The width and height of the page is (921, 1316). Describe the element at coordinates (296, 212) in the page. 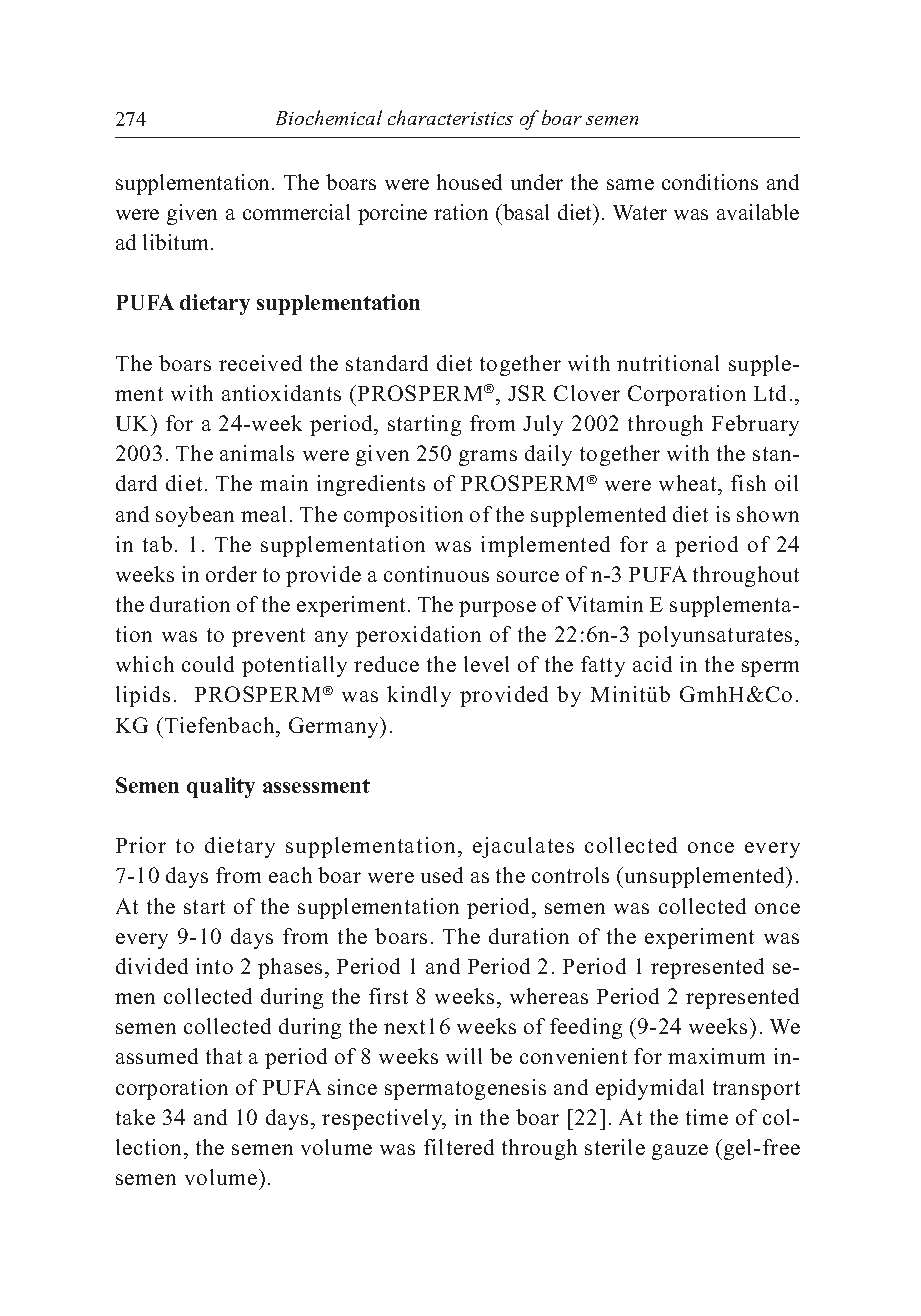

I see `commercial` at that location.
